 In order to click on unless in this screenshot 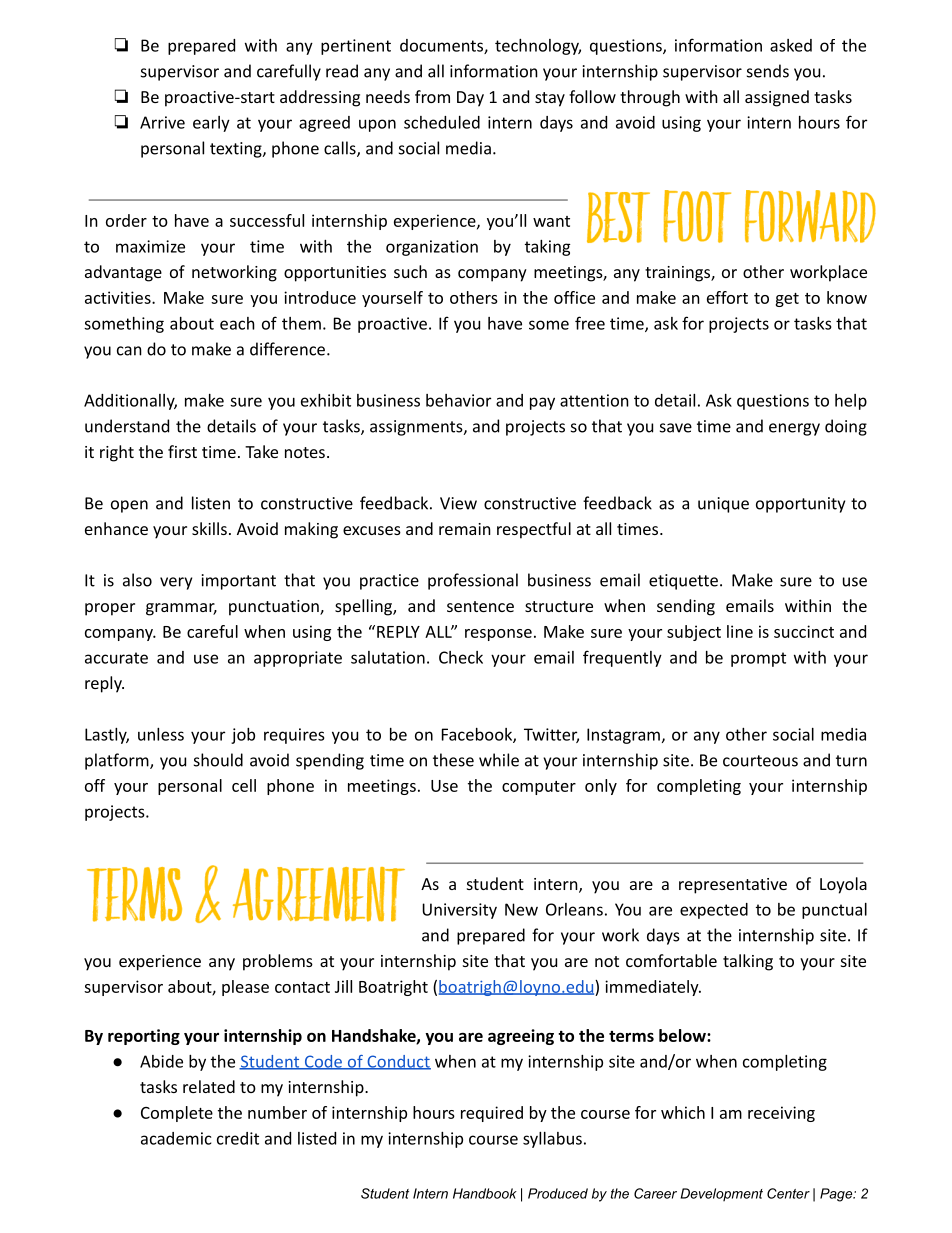, I will do `click(161, 734)`.
